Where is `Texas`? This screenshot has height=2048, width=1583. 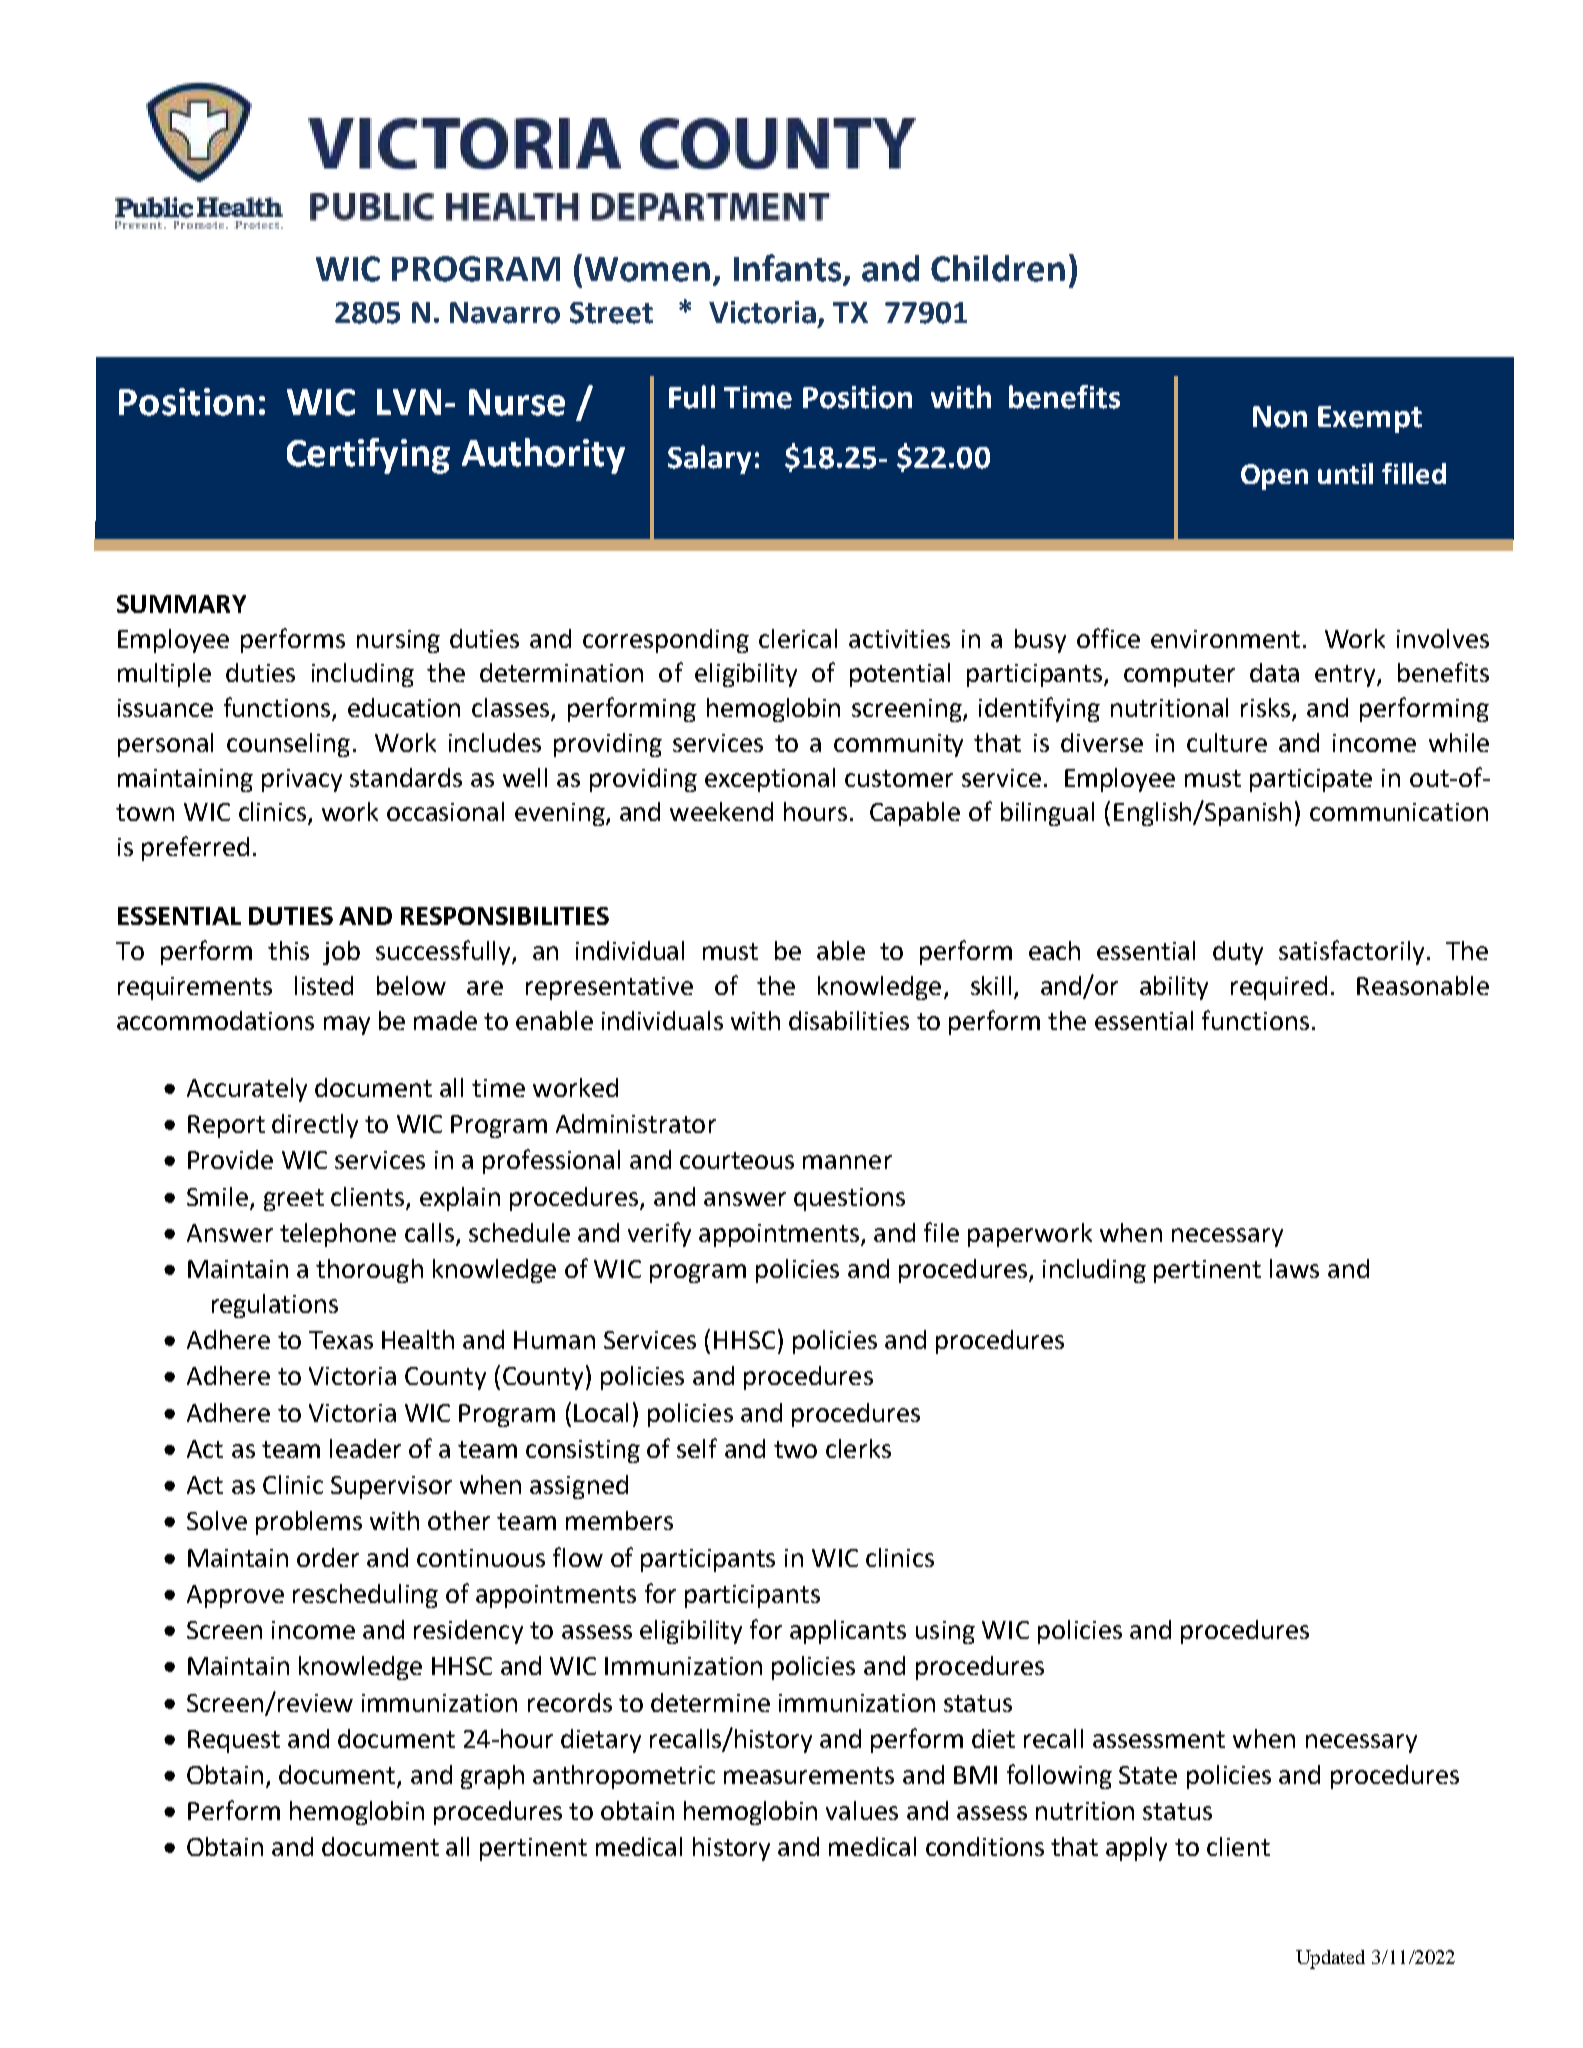
Texas is located at coordinates (341, 1340).
